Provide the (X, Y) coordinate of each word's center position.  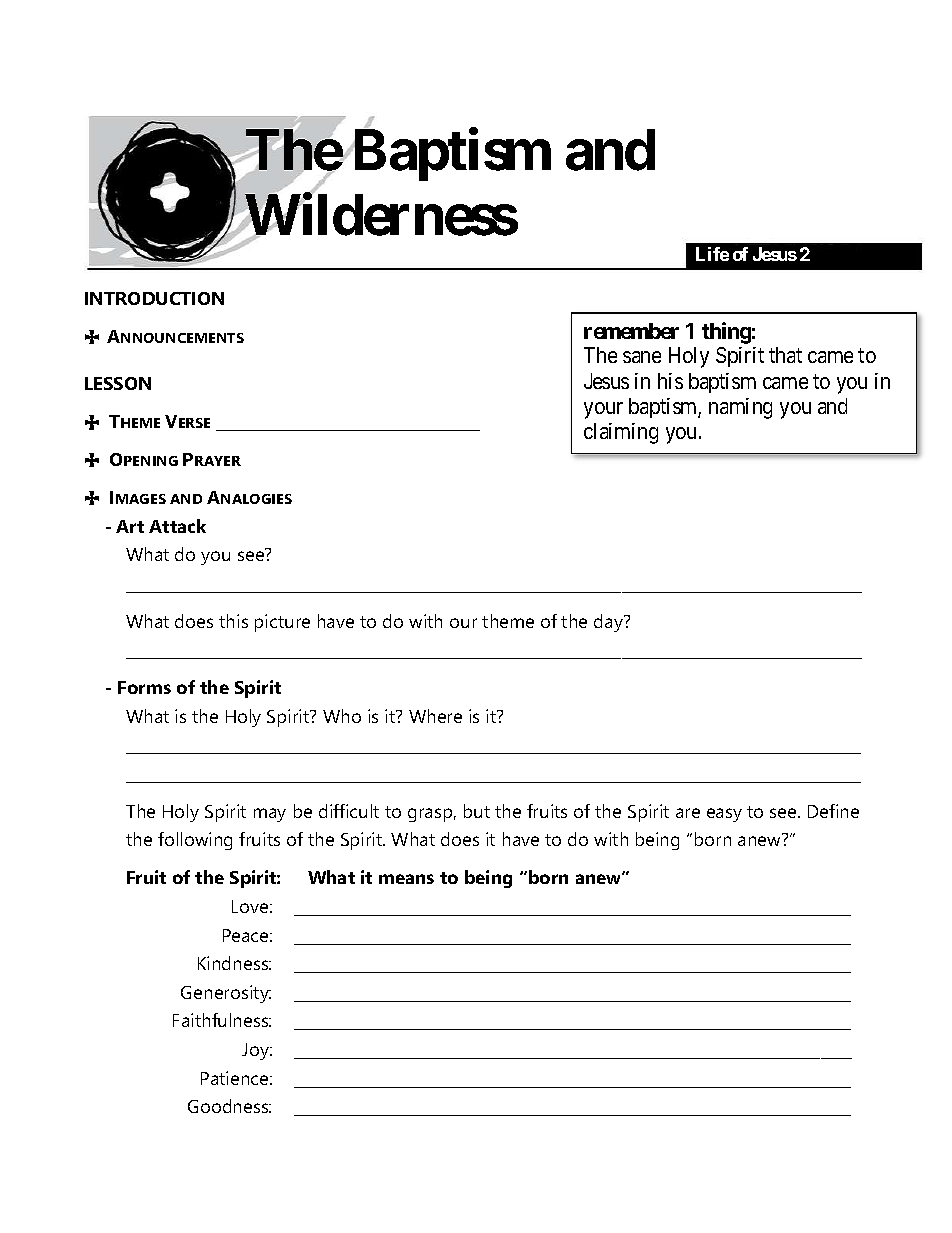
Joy (257, 1051)
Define (833, 811)
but (477, 811)
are (688, 813)
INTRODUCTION (154, 298)
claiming (621, 433)
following (195, 841)
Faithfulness (222, 1020)
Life (712, 254)
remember (631, 331)
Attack (177, 526)
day (610, 623)
